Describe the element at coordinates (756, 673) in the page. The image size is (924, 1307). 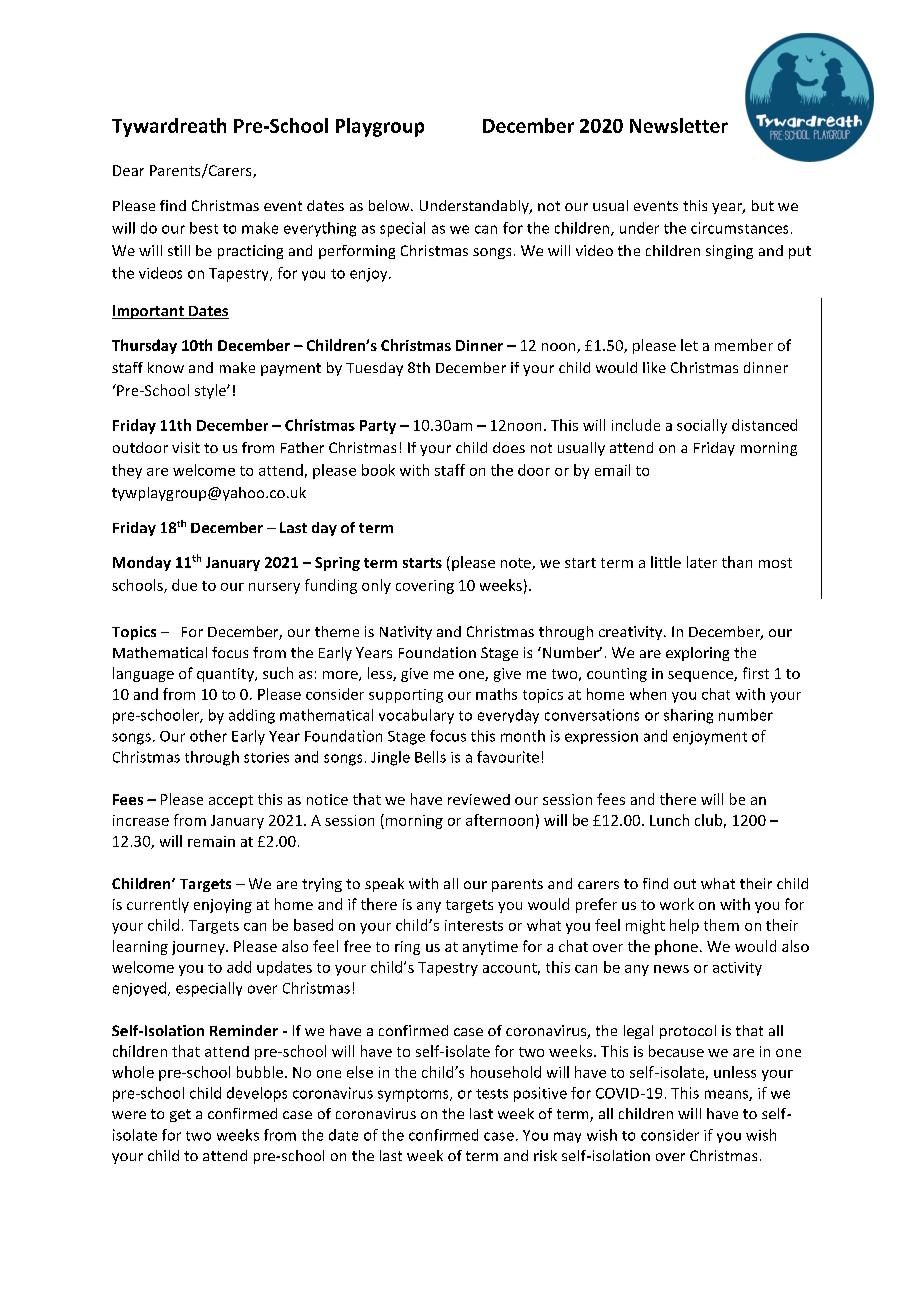
I see `first` at that location.
